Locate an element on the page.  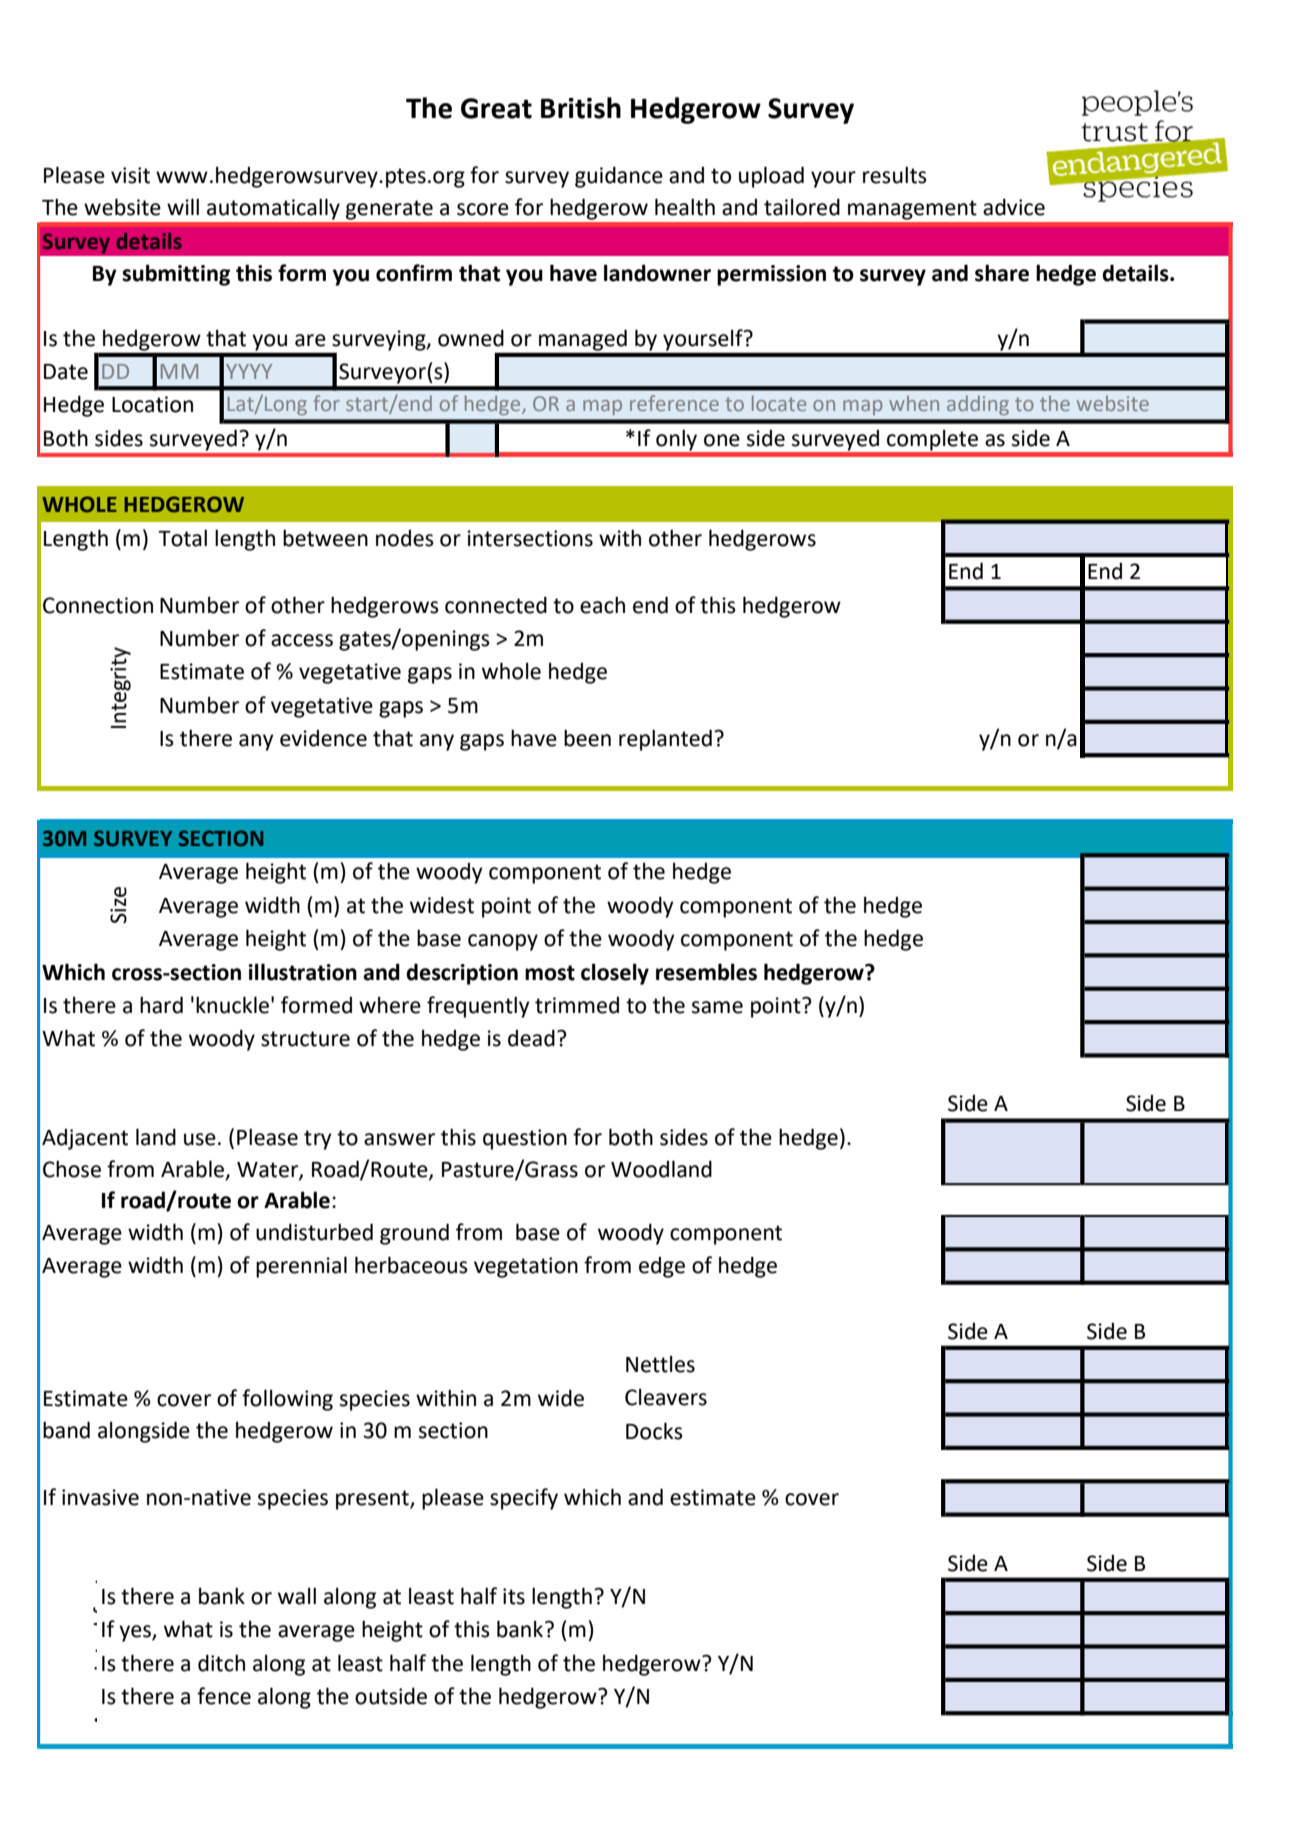
question is located at coordinates (525, 1139).
